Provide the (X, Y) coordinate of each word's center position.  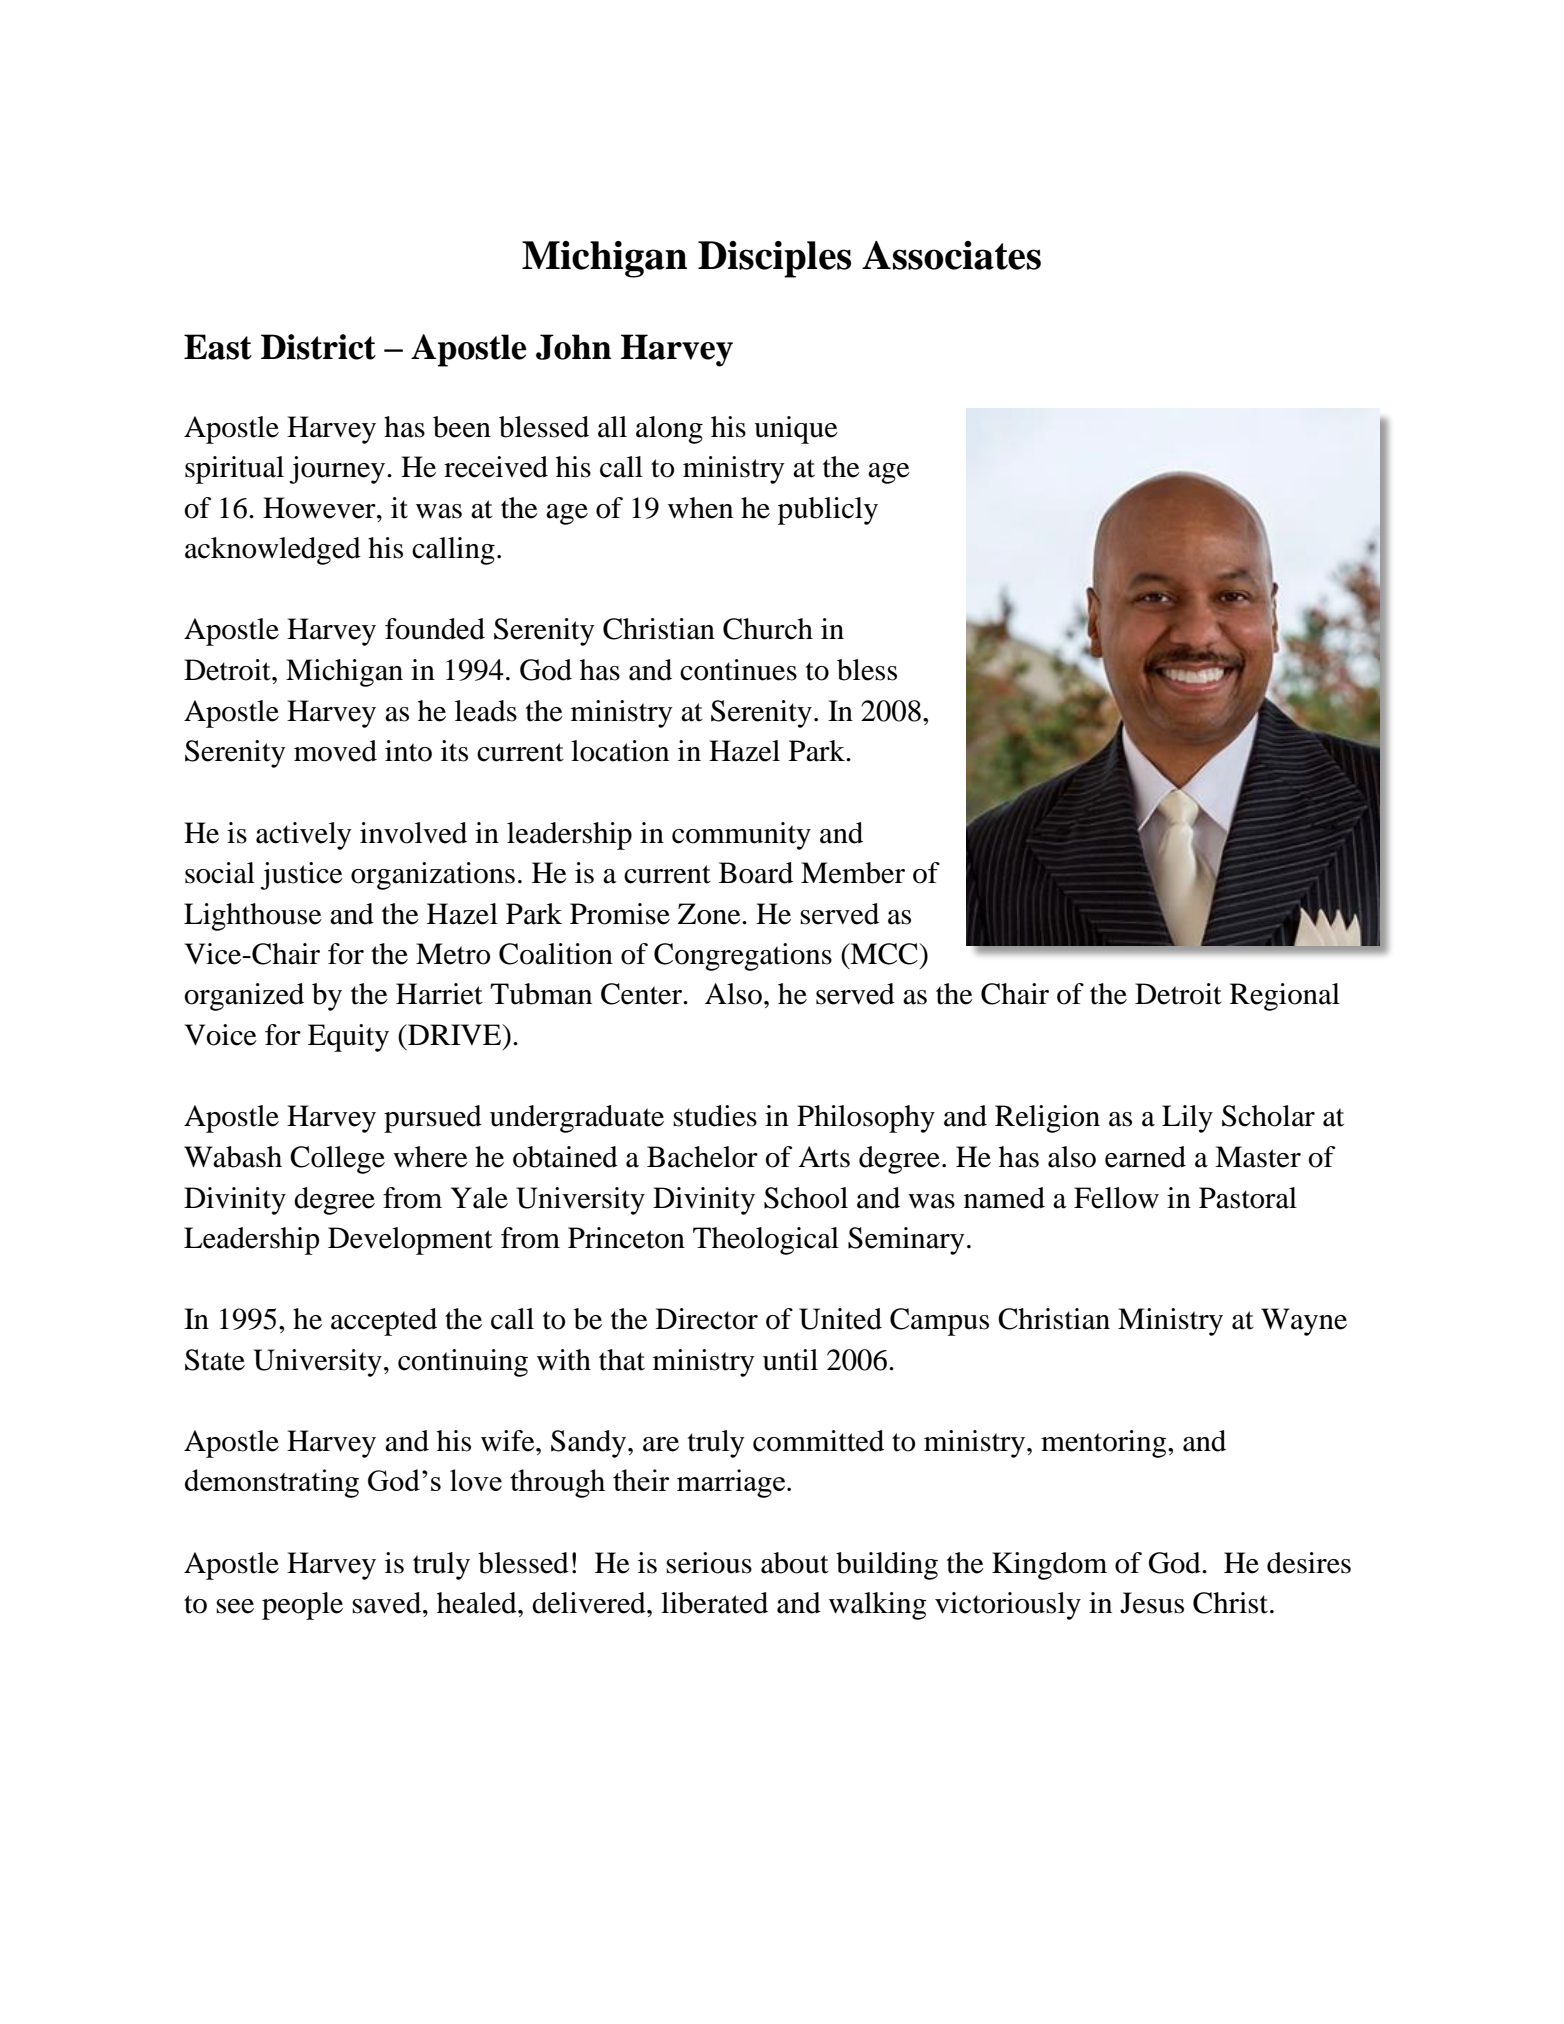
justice (302, 876)
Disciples (774, 259)
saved (388, 1603)
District (318, 347)
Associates (951, 255)
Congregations (743, 957)
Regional (1285, 997)
